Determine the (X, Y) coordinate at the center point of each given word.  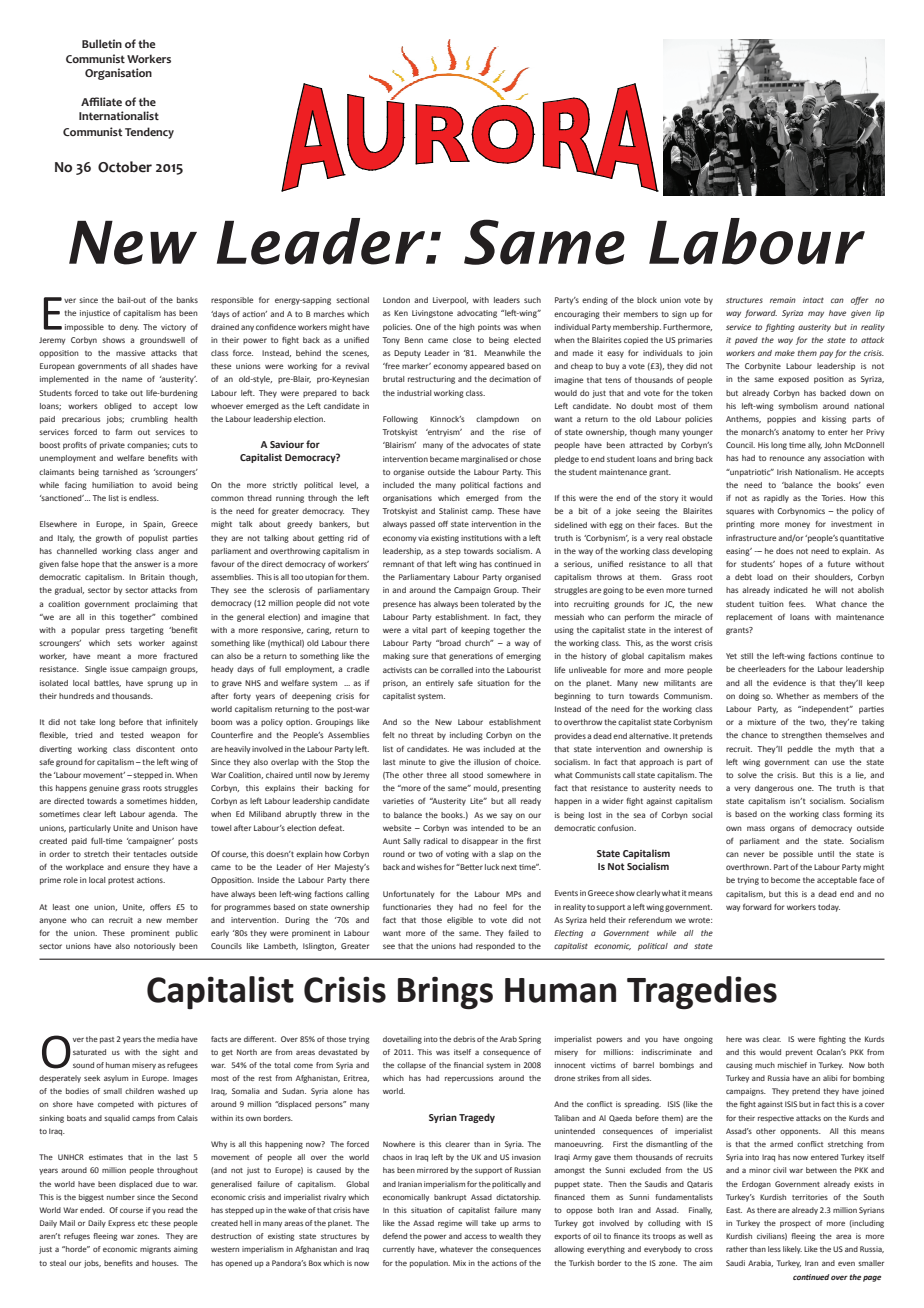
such (532, 300)
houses (165, 1263)
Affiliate (101, 101)
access (475, 1236)
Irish (784, 472)
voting (457, 855)
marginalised (484, 460)
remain (783, 300)
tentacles (150, 854)
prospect (795, 1224)
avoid (162, 485)
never (754, 854)
